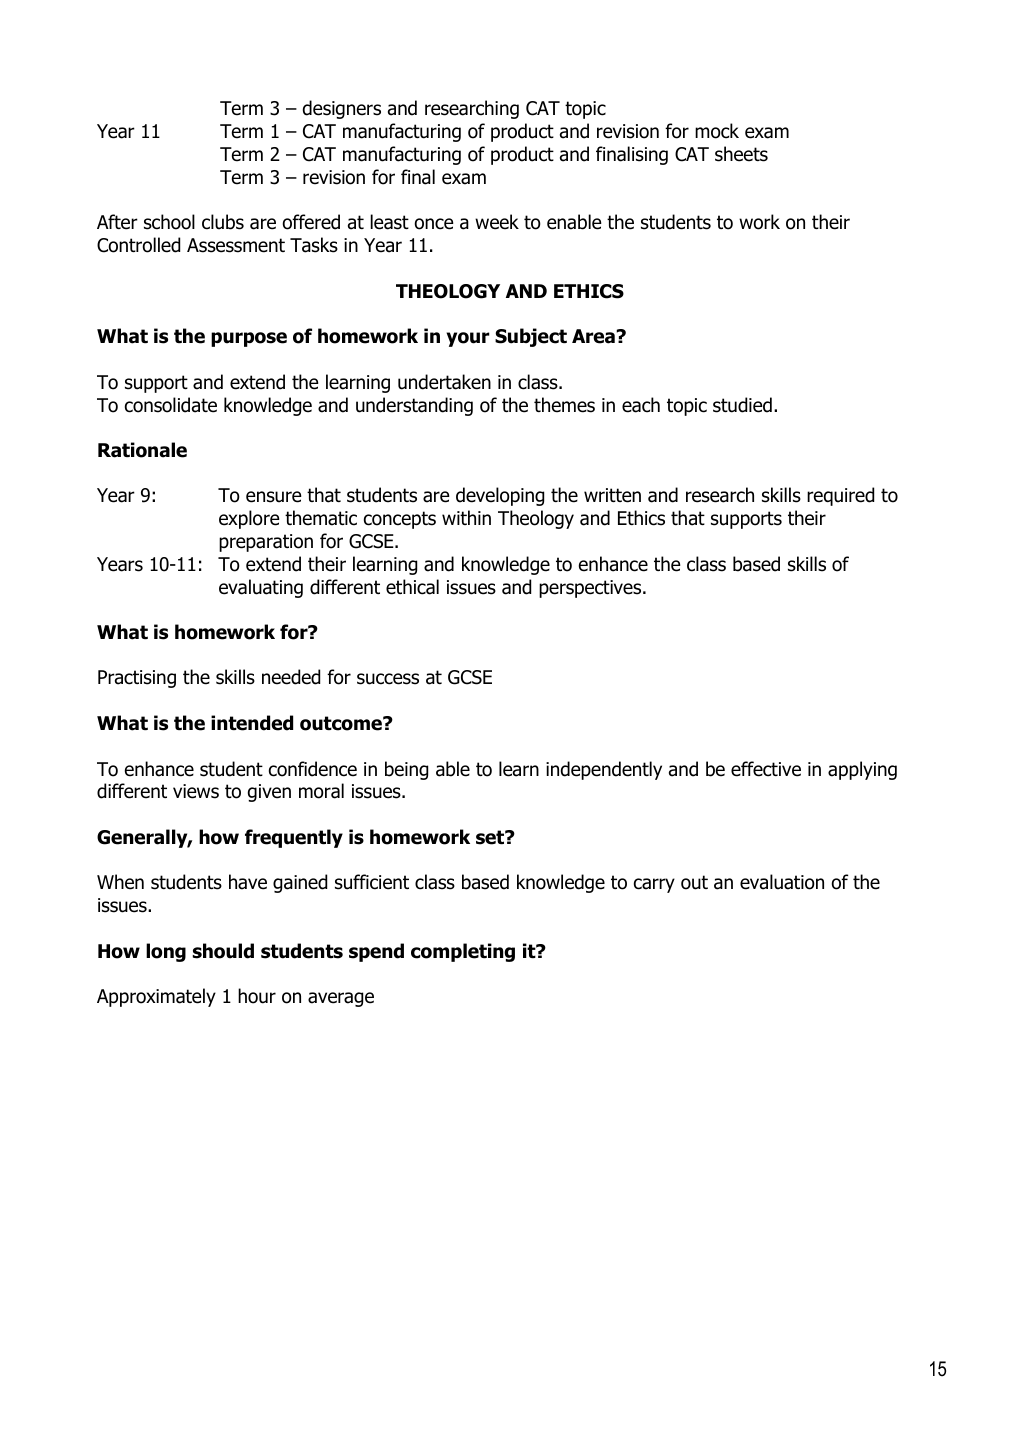  Describe the element at coordinates (444, 382) in the page. I see `undertaken` at that location.
